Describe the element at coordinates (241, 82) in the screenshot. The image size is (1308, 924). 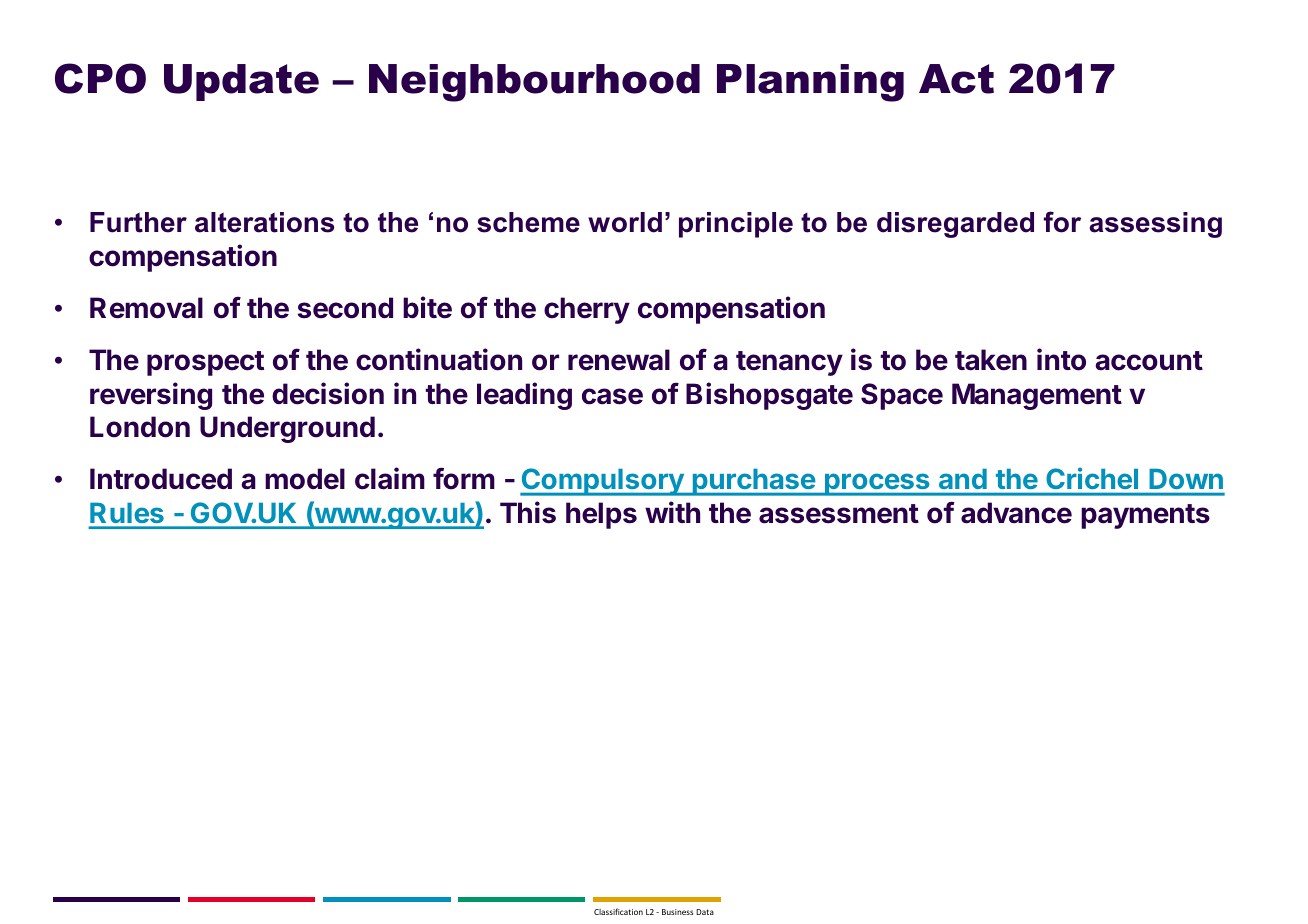
I see `Update` at that location.
